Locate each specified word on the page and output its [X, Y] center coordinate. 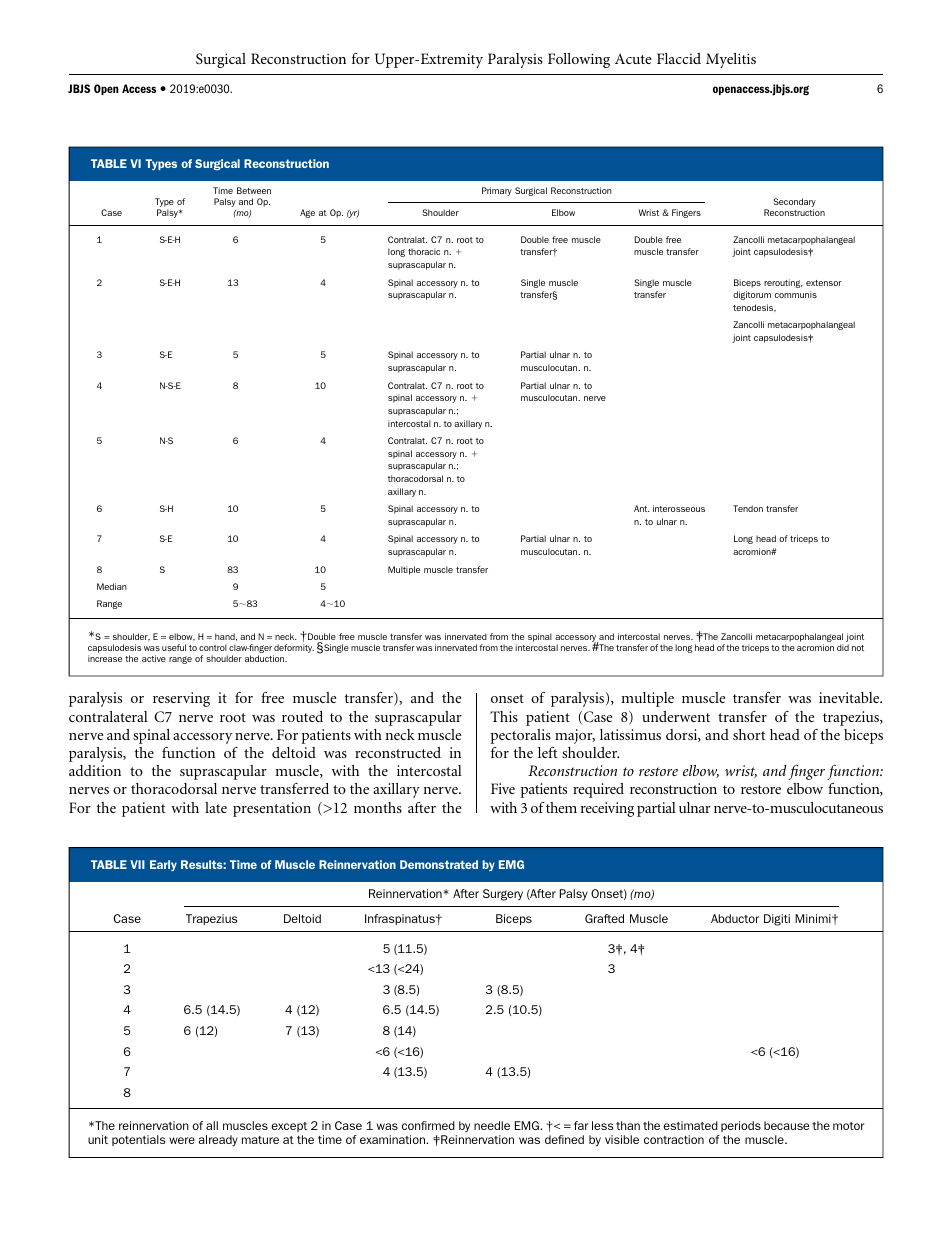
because [786, 1125]
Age [307, 213]
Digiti [777, 920]
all [212, 1125]
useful [174, 647]
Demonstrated [439, 864]
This [504, 716]
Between [254, 190]
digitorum [752, 295]
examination [393, 1139]
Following [579, 60]
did [843, 647]
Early [163, 865]
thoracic [424, 251]
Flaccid [679, 58]
